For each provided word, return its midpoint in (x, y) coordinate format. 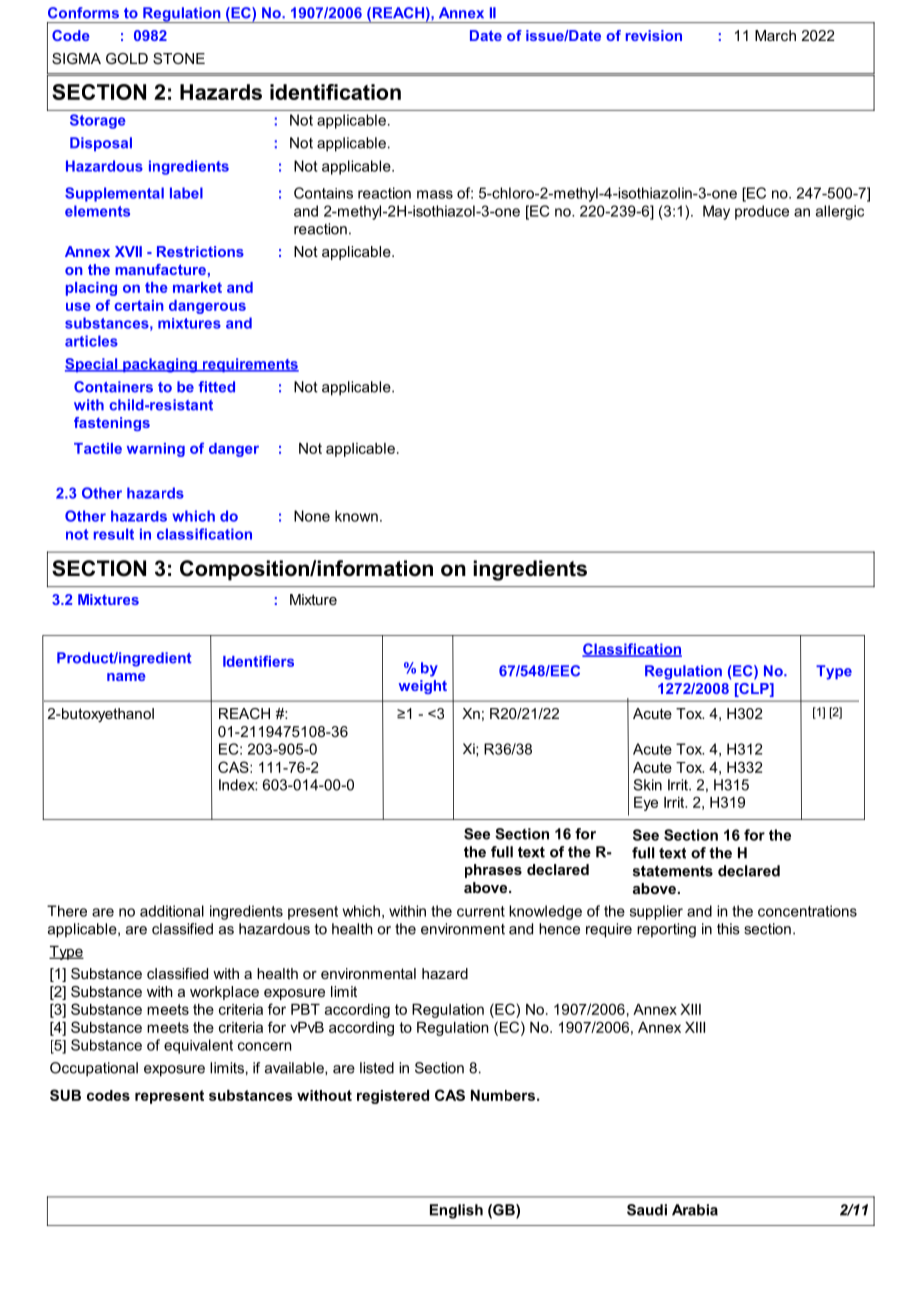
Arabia (695, 1210)
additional (172, 911)
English (456, 1211)
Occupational (94, 1069)
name (126, 677)
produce (762, 212)
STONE (179, 58)
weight (423, 687)
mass (435, 194)
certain (139, 305)
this (728, 929)
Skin (648, 785)
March (775, 35)
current (481, 911)
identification (335, 92)
